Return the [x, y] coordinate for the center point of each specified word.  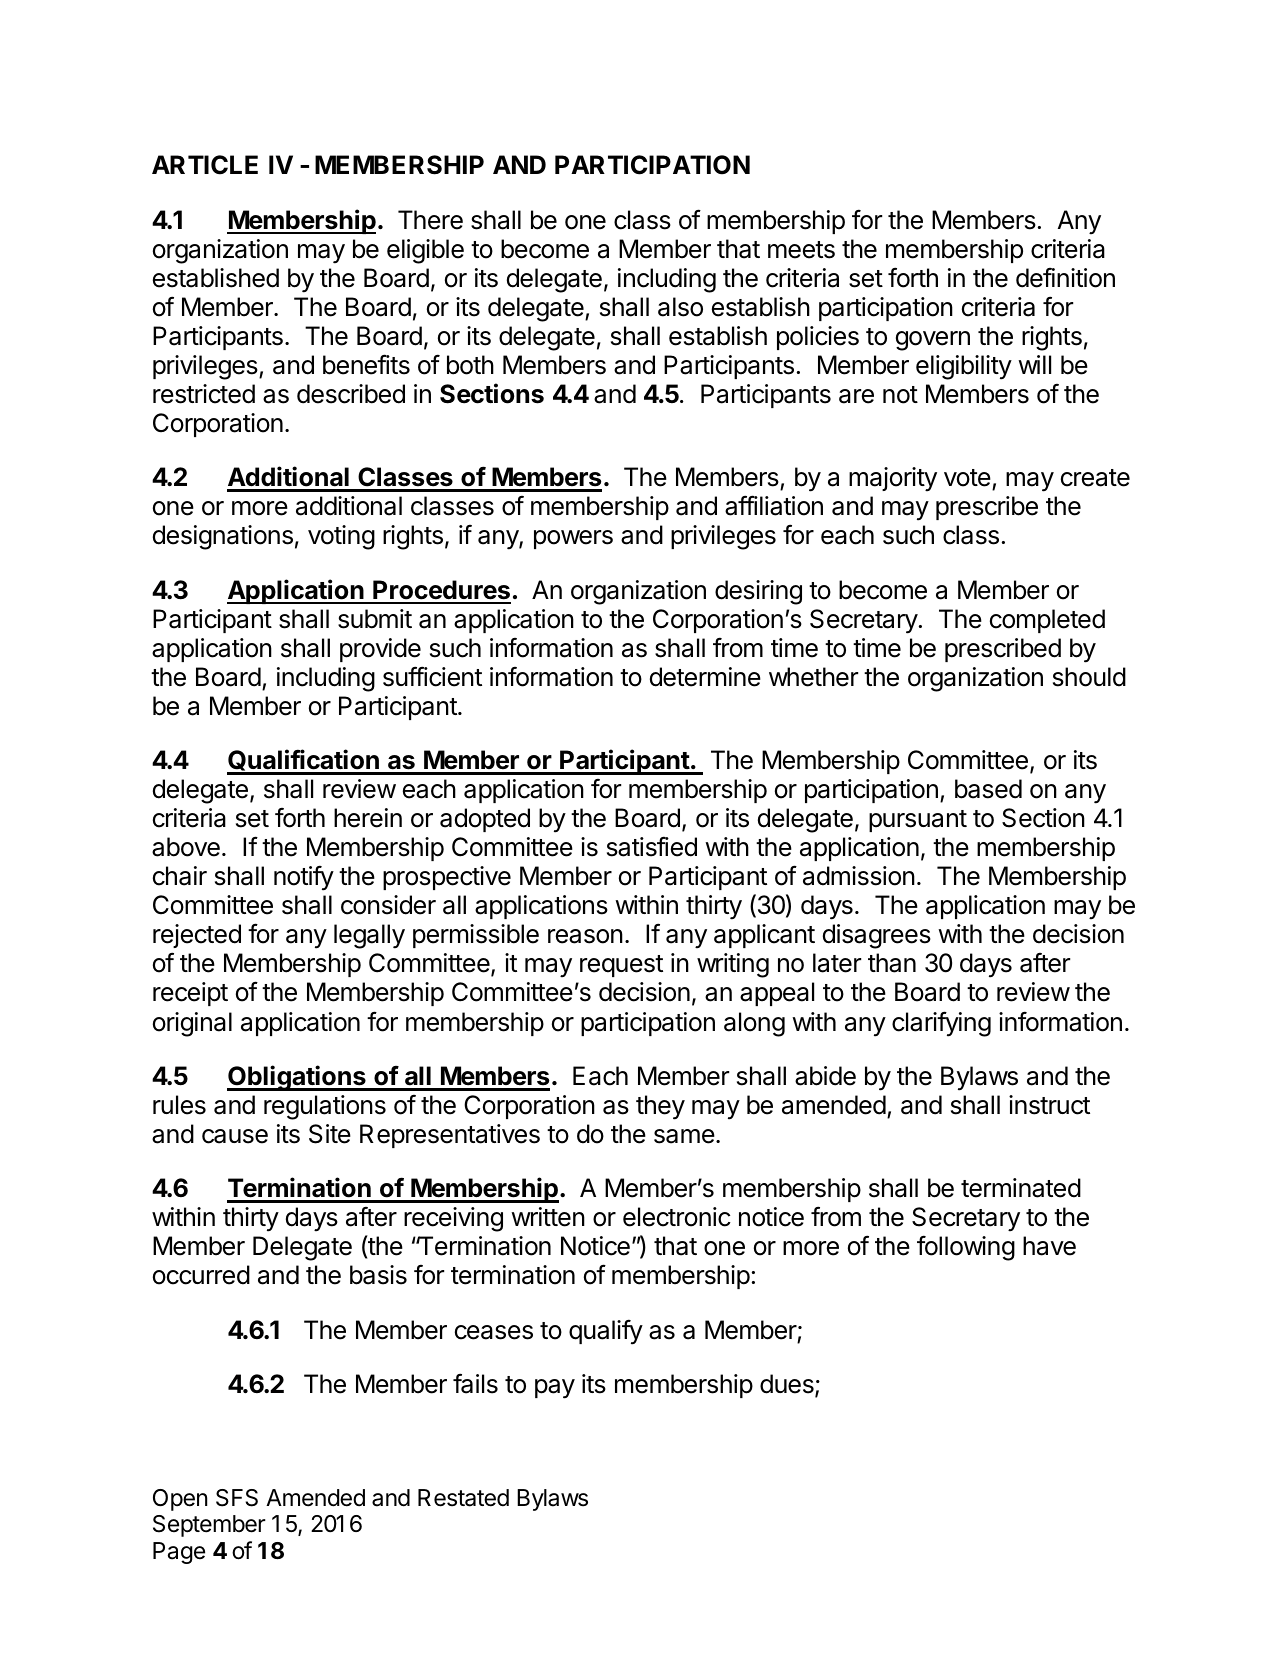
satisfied [652, 846]
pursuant [918, 821]
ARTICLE [205, 165]
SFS [237, 1498]
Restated [463, 1498]
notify [304, 878]
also [680, 307]
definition [1065, 278]
